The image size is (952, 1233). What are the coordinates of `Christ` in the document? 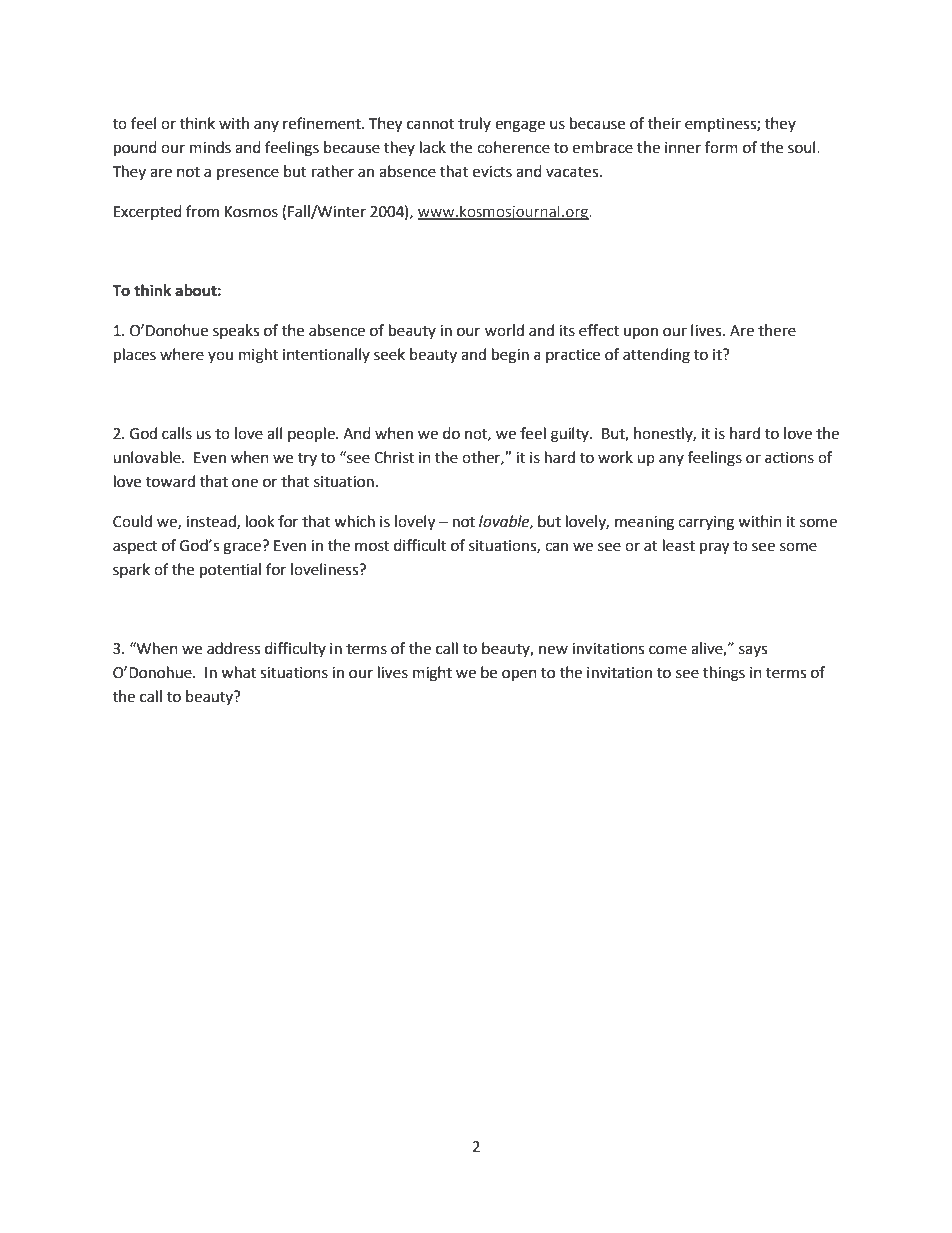 It's located at (394, 457).
